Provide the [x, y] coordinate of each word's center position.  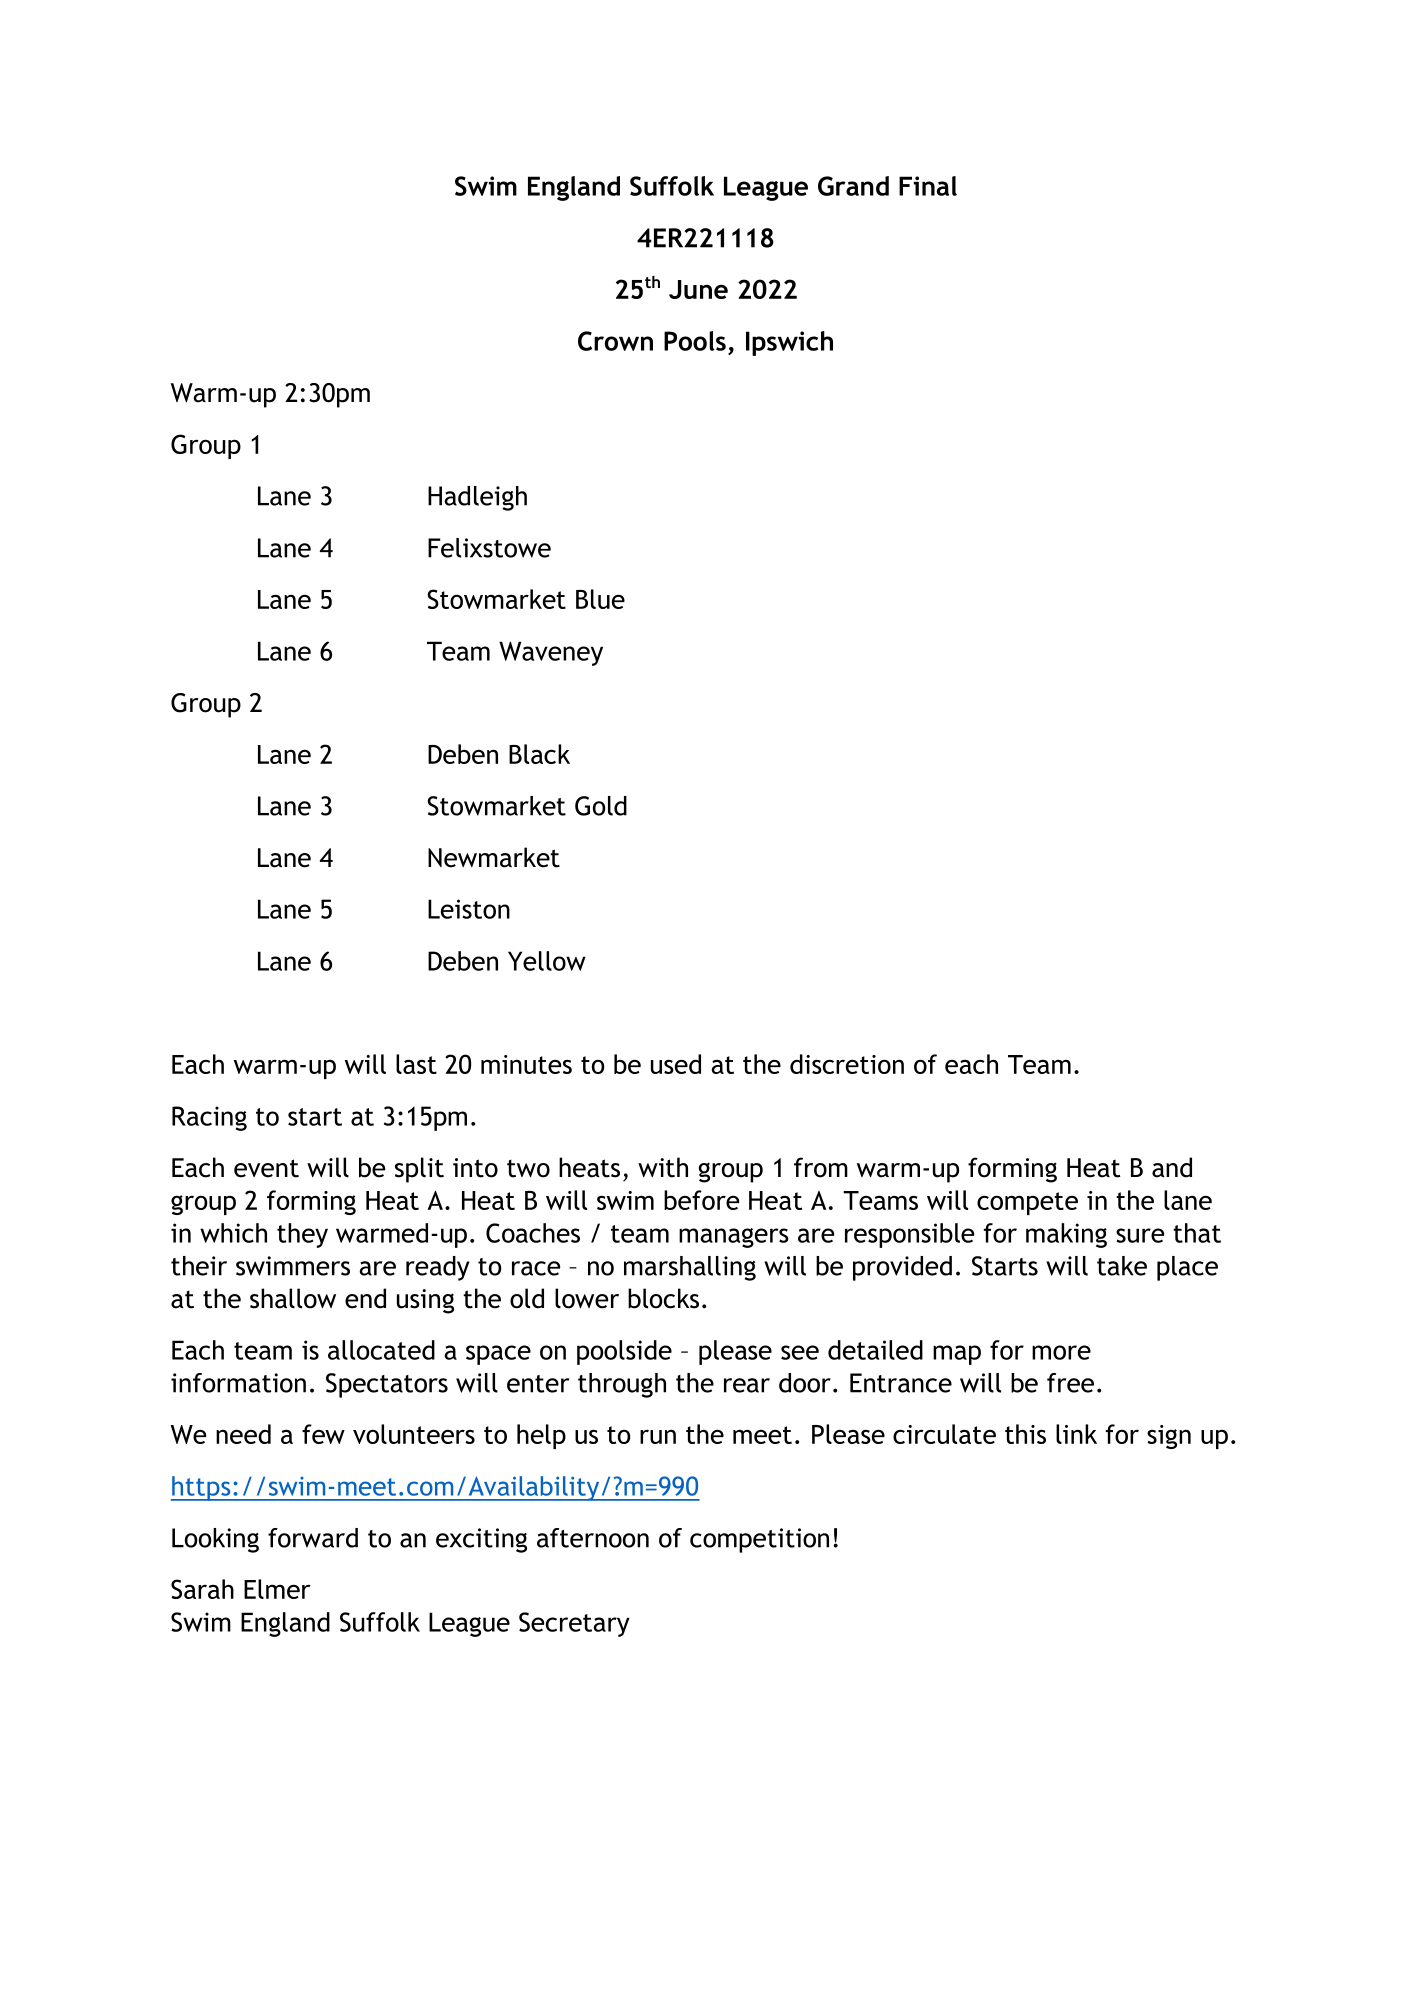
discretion [847, 1064]
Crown [615, 341]
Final [928, 186]
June [698, 289]
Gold [601, 806]
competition [759, 1540]
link [1076, 1434]
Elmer [277, 1589]
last [416, 1064]
